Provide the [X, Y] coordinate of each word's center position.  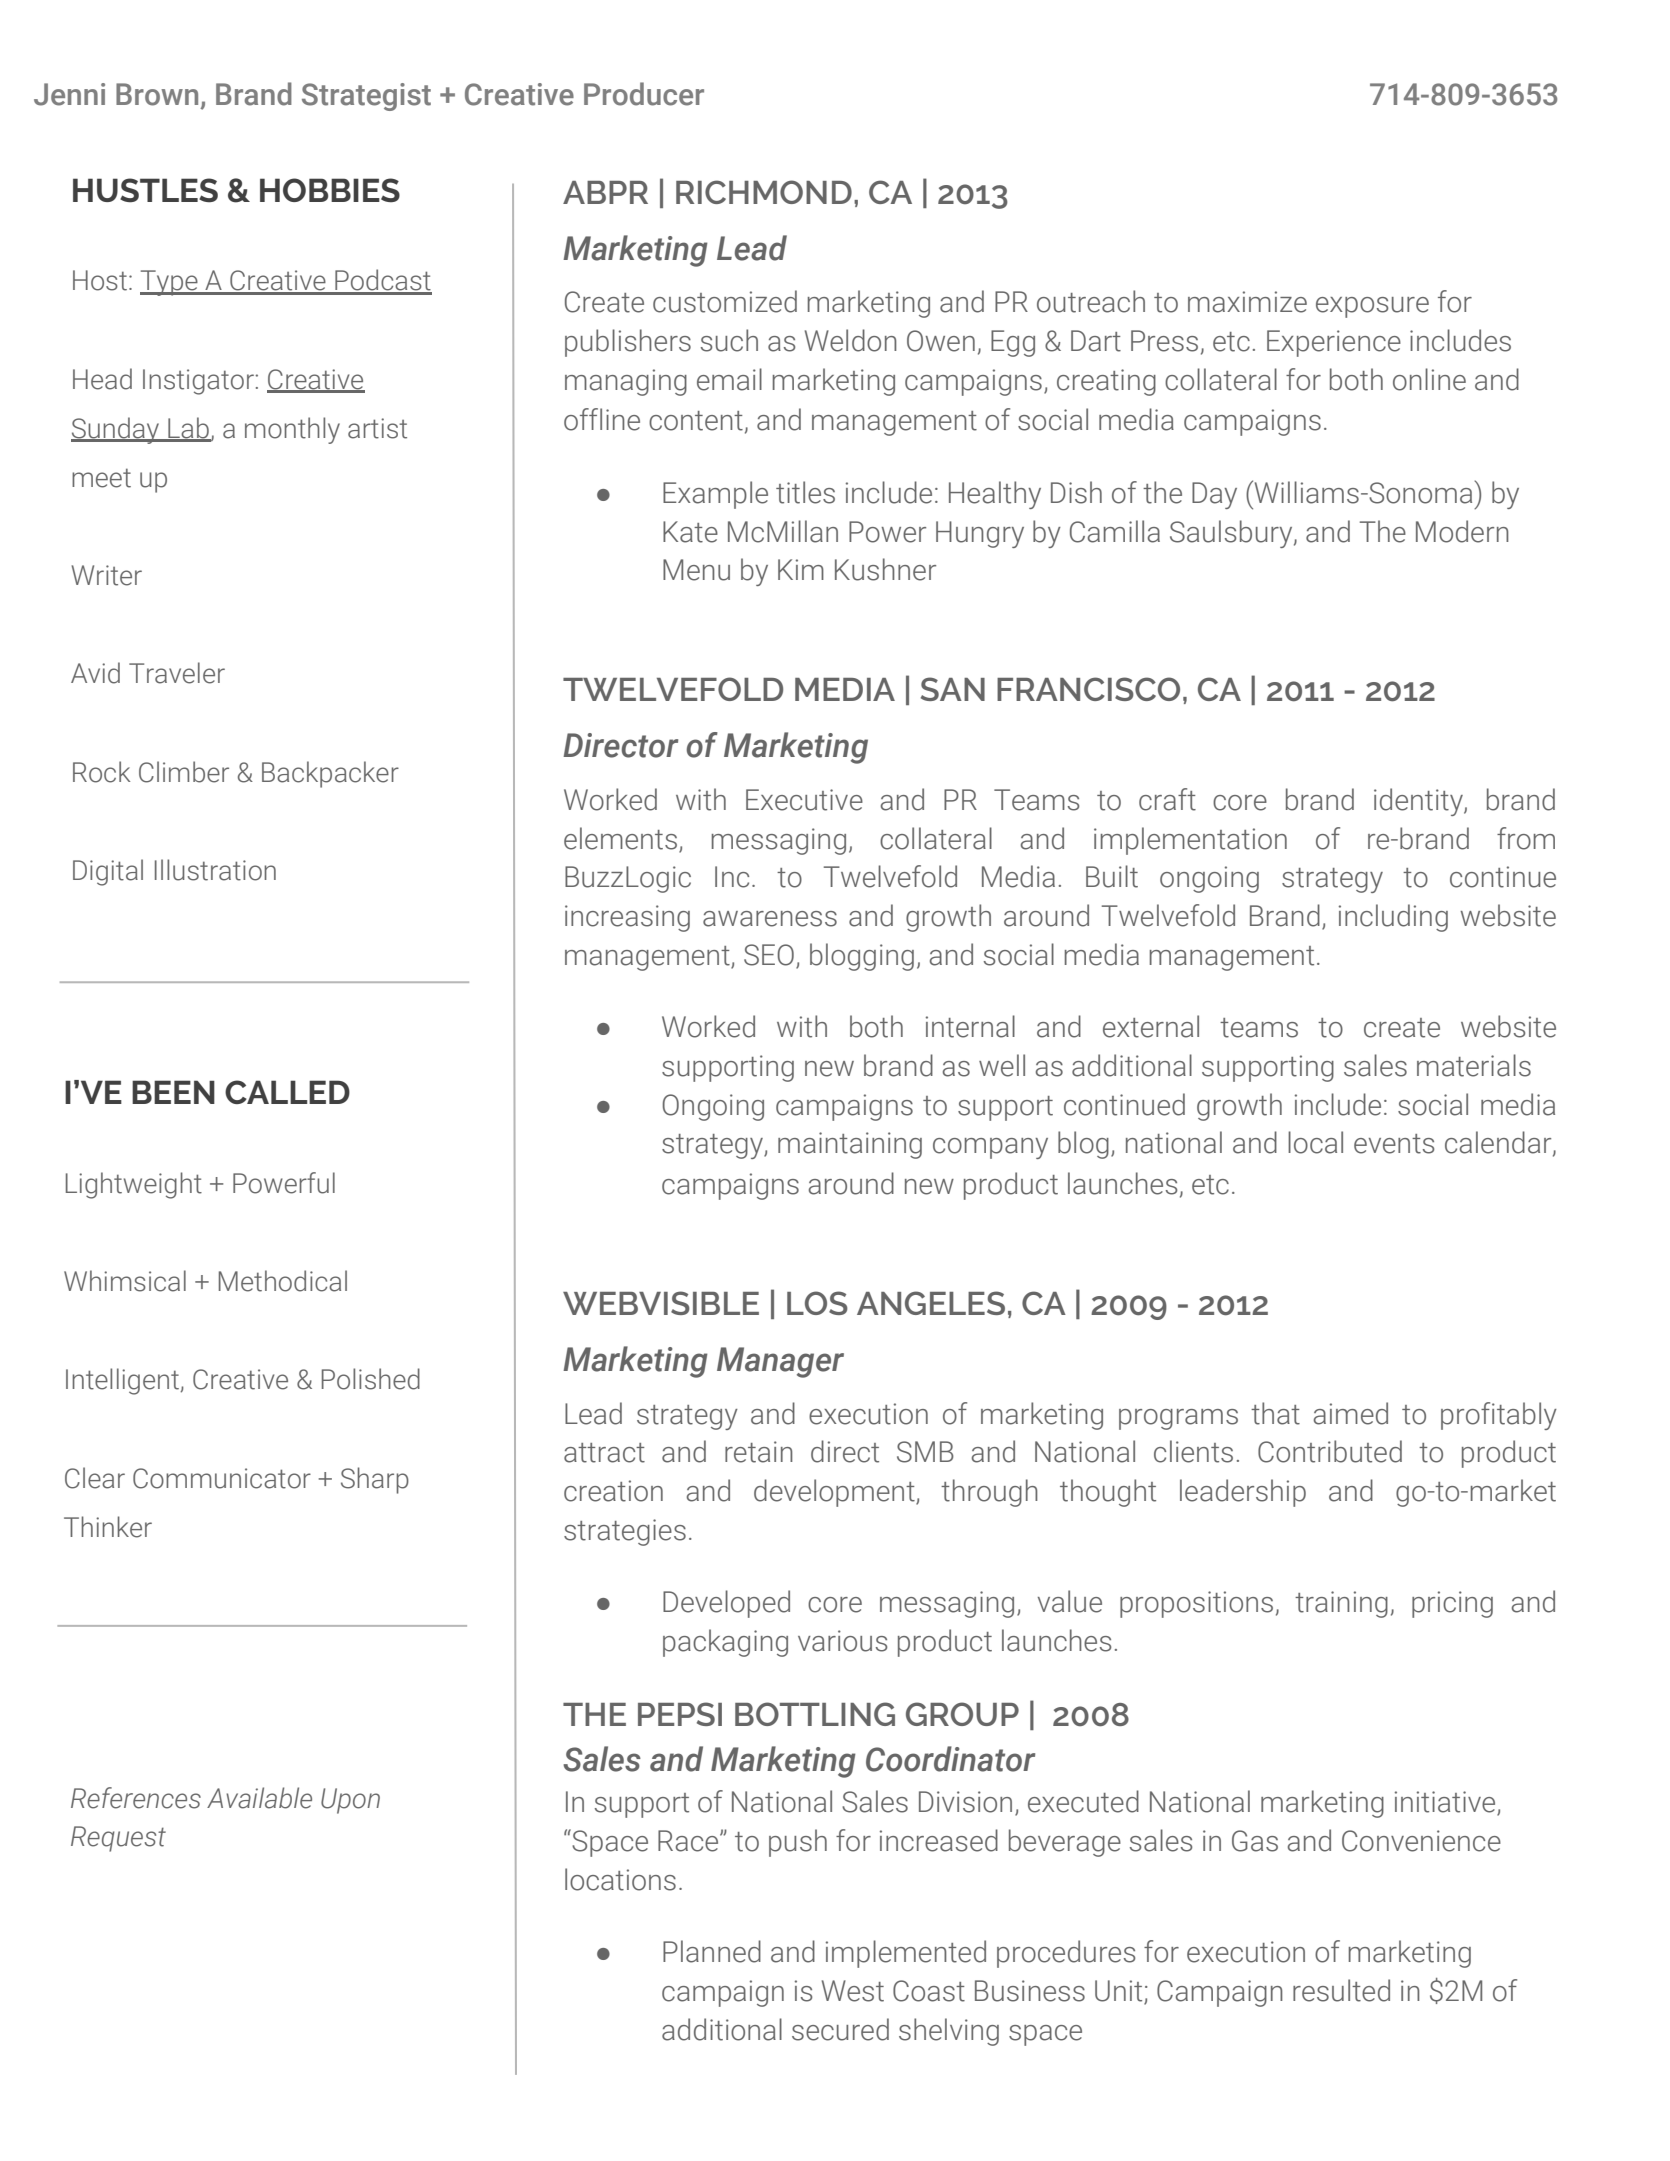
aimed [1351, 1413]
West [853, 1991]
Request [118, 1839]
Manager [780, 1362]
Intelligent [123, 1381]
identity [1419, 802]
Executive [804, 800]
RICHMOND [764, 192]
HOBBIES [330, 190]
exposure [1372, 307]
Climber [184, 772]
